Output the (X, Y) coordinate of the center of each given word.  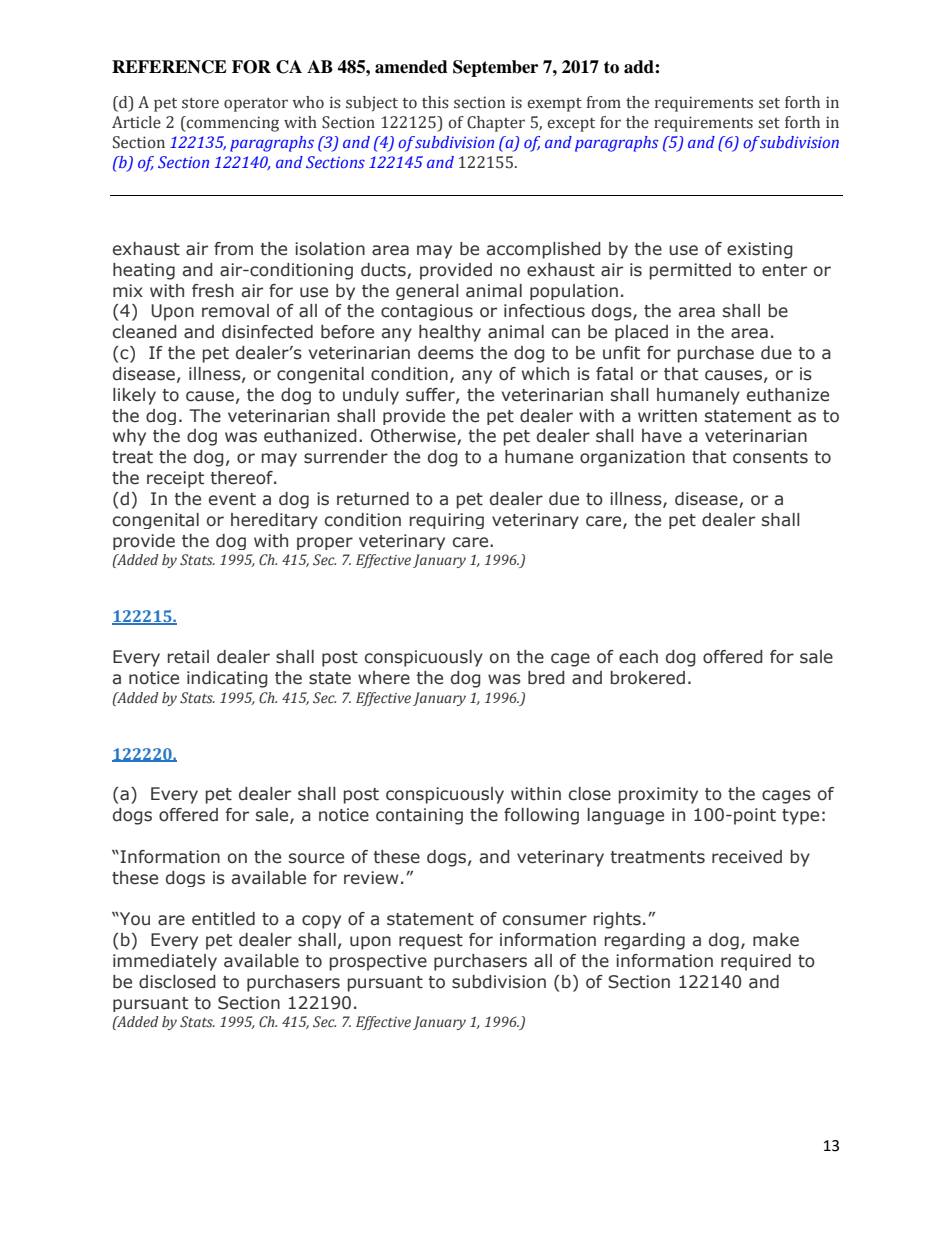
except (571, 125)
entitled (223, 919)
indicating (227, 679)
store (200, 103)
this (435, 102)
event (232, 499)
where (384, 678)
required (756, 962)
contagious (427, 312)
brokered (648, 678)
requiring (447, 521)
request (431, 942)
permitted (690, 271)
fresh (213, 291)
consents (770, 457)
